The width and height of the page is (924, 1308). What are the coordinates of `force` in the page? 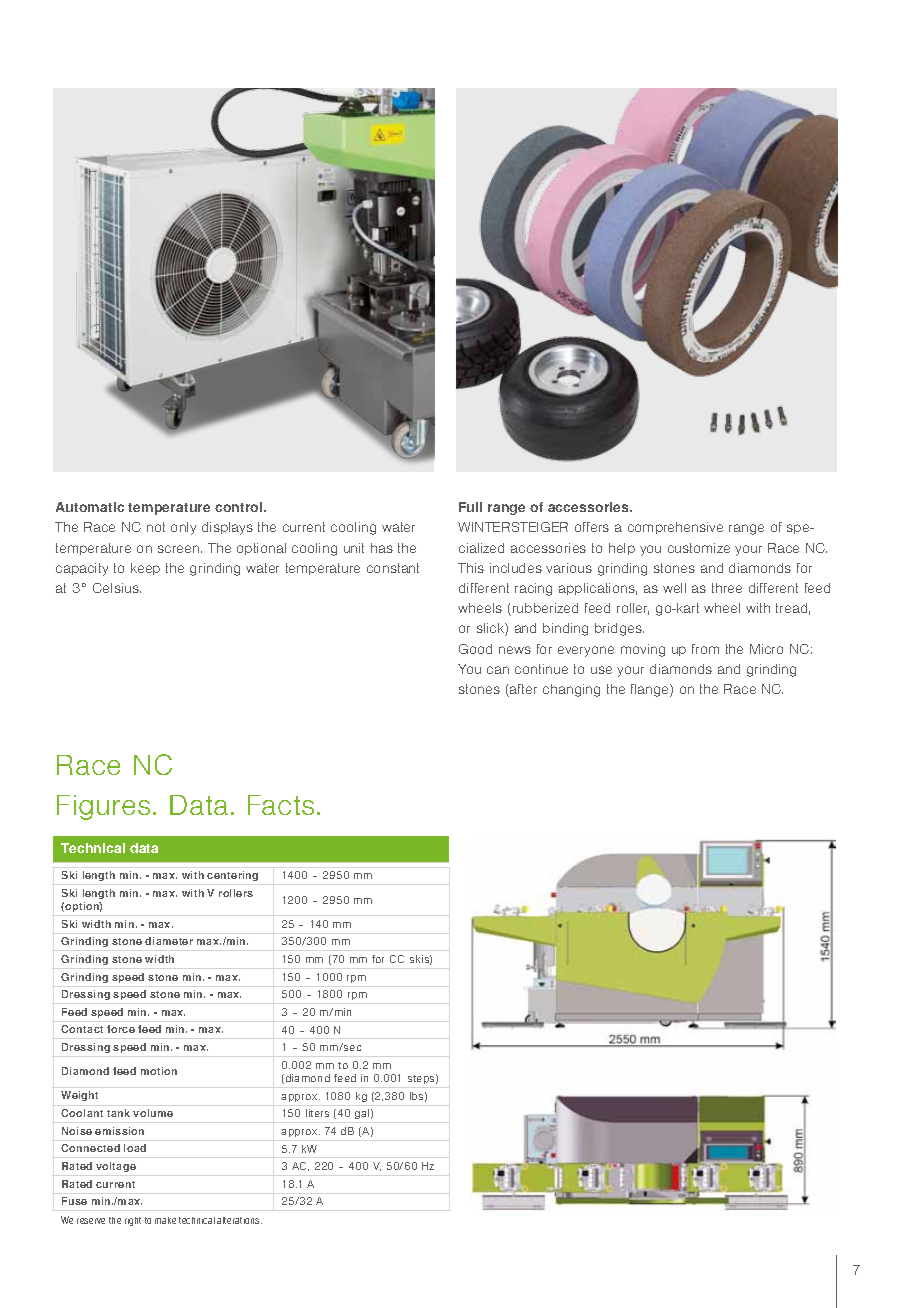 It's located at (121, 1029).
